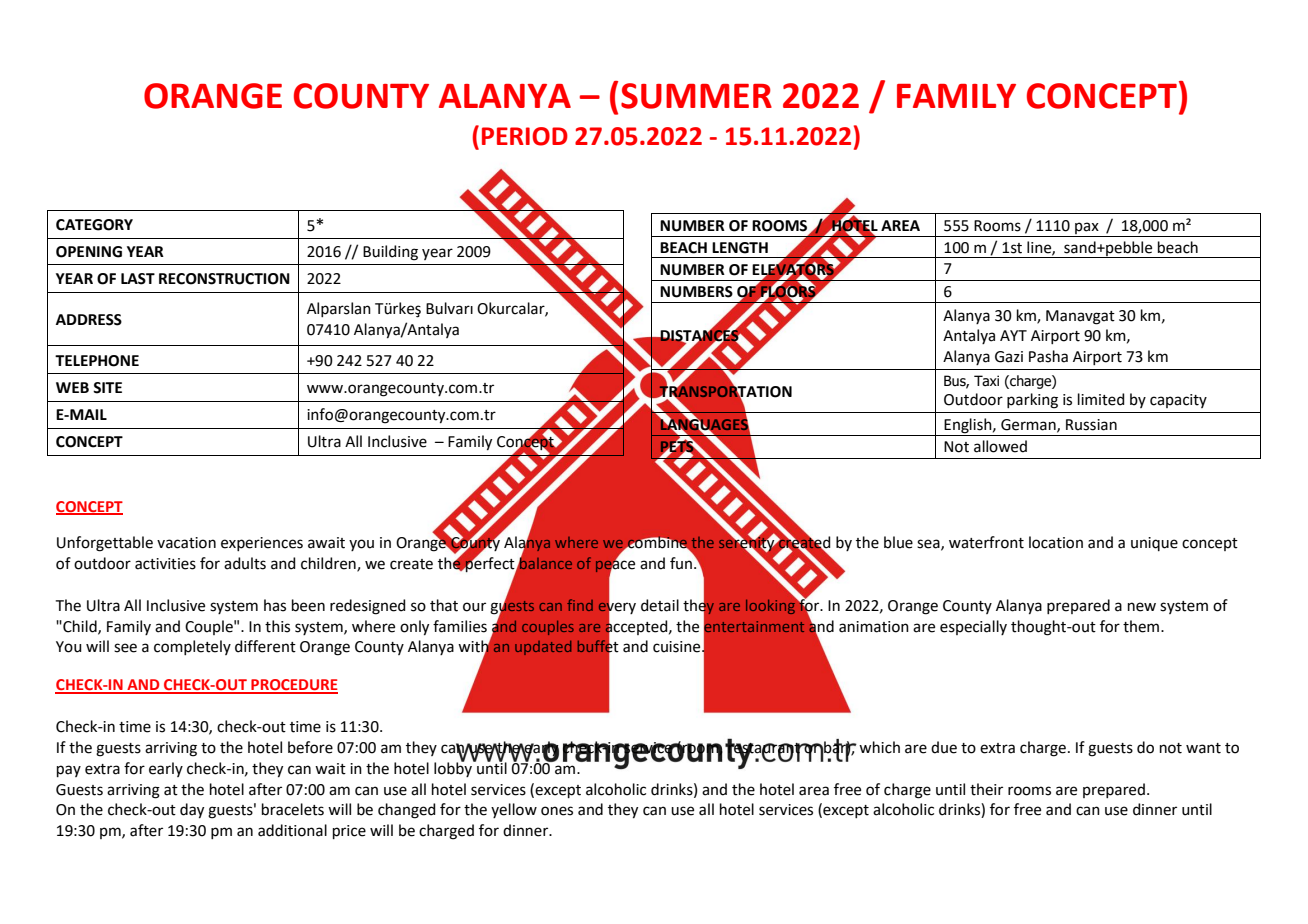  I want to click on day, so click(192, 811).
